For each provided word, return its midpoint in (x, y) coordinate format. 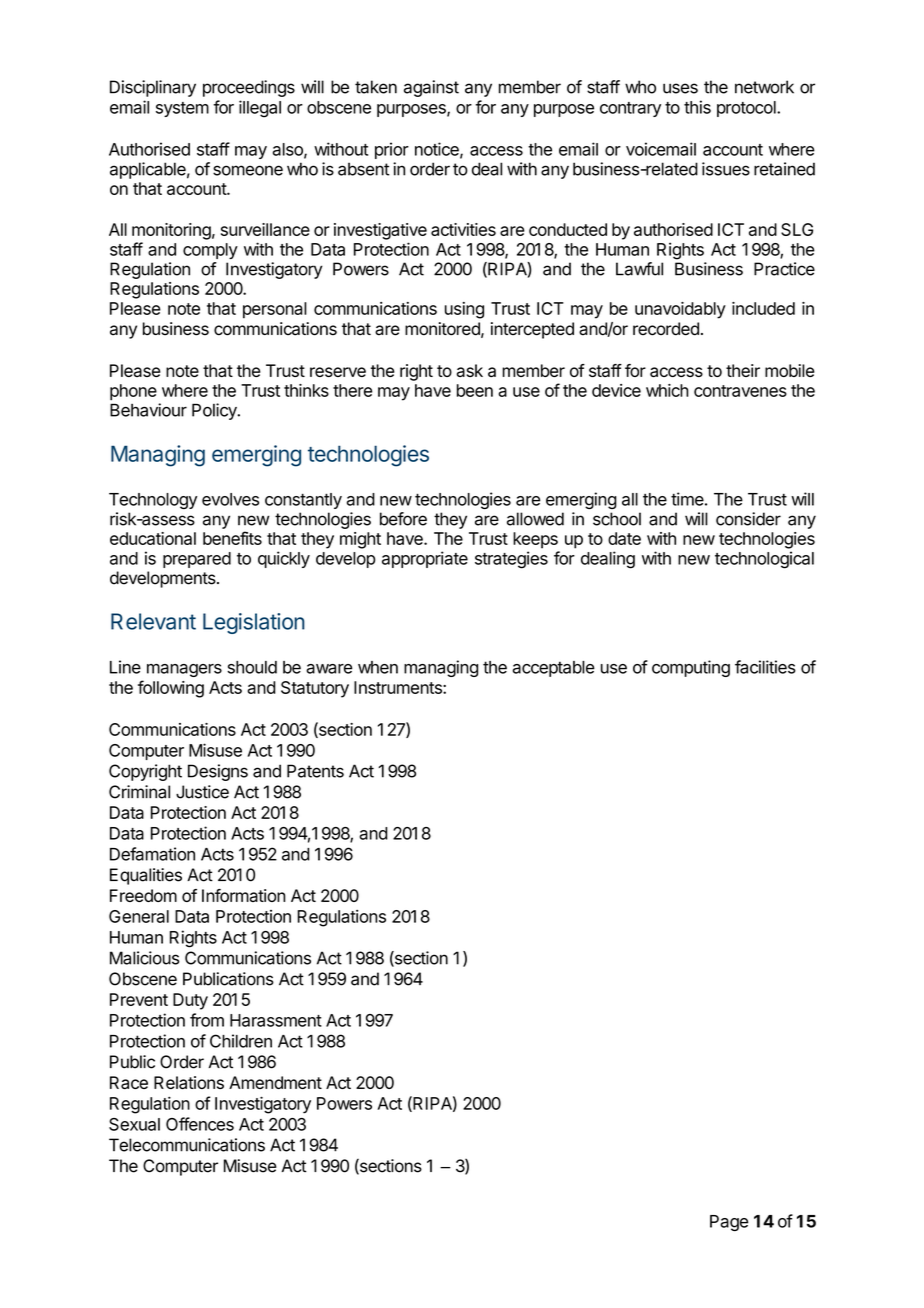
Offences (200, 1124)
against (431, 88)
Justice (202, 792)
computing (691, 668)
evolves (230, 499)
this (697, 107)
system (182, 109)
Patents (315, 771)
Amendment (275, 1082)
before (403, 519)
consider (748, 519)
